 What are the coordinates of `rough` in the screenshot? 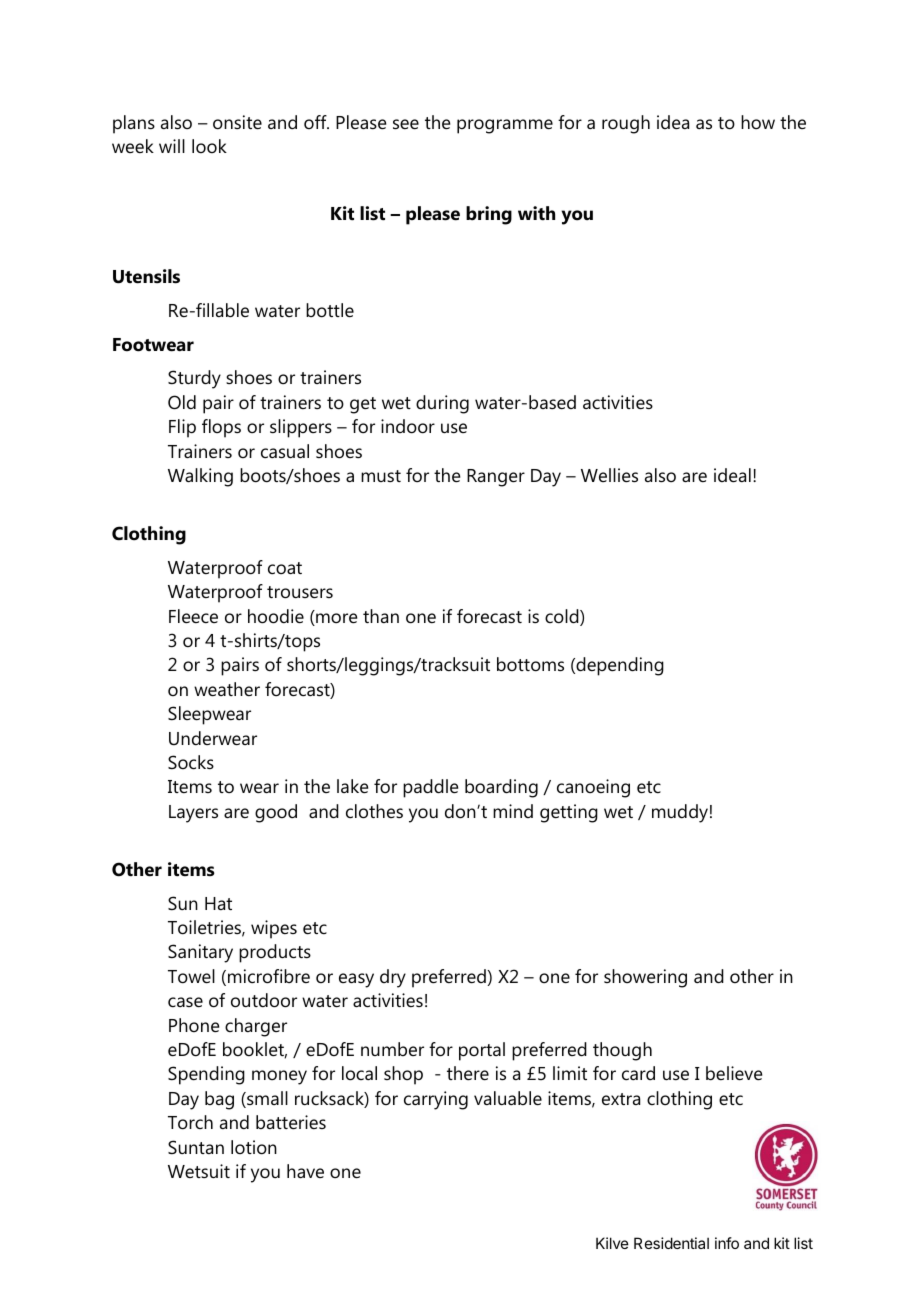 It's located at (626, 124).
